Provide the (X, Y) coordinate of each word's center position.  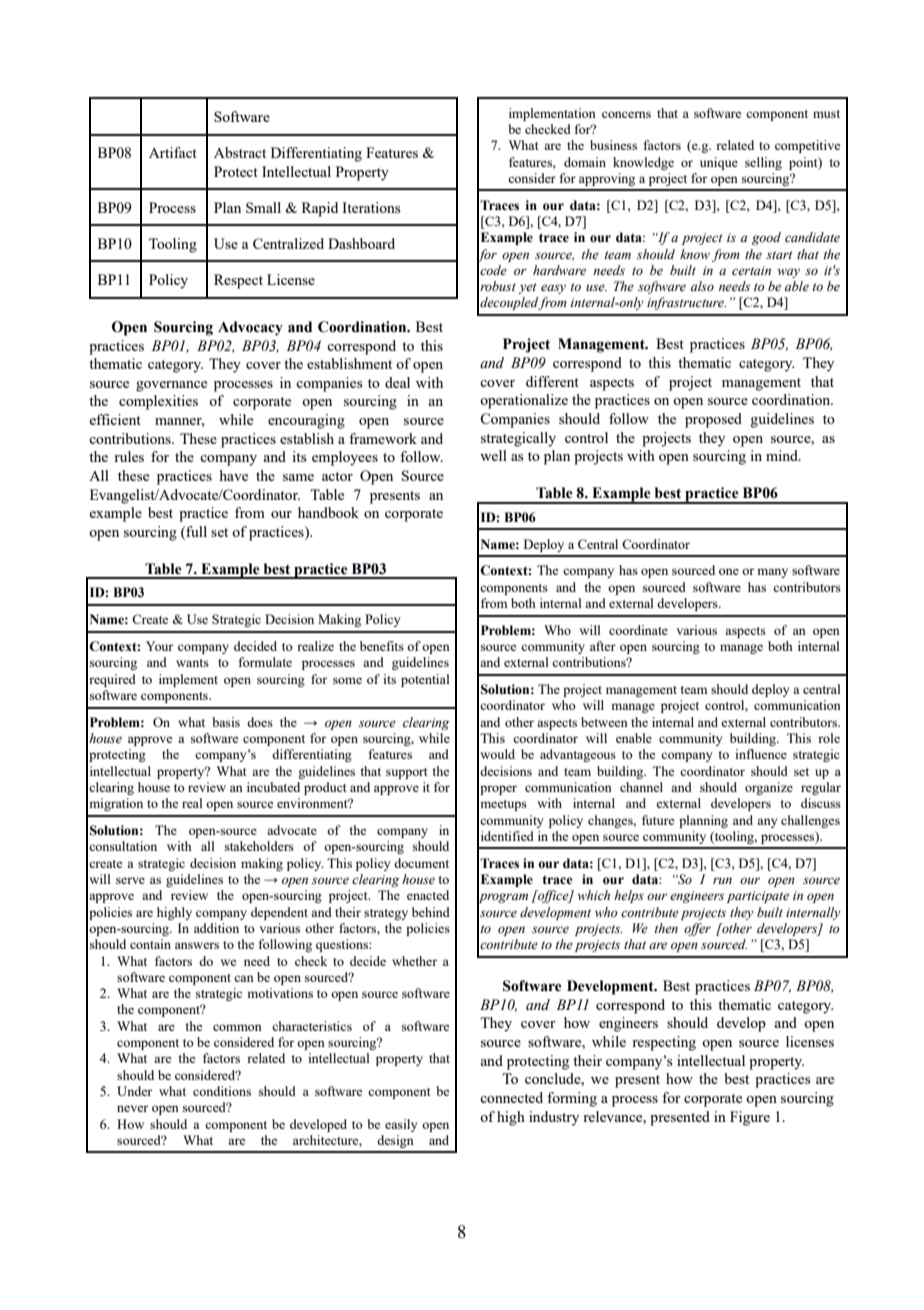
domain (585, 162)
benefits (382, 646)
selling (763, 163)
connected (511, 1097)
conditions (222, 1091)
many (772, 573)
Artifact (173, 152)
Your (159, 646)
